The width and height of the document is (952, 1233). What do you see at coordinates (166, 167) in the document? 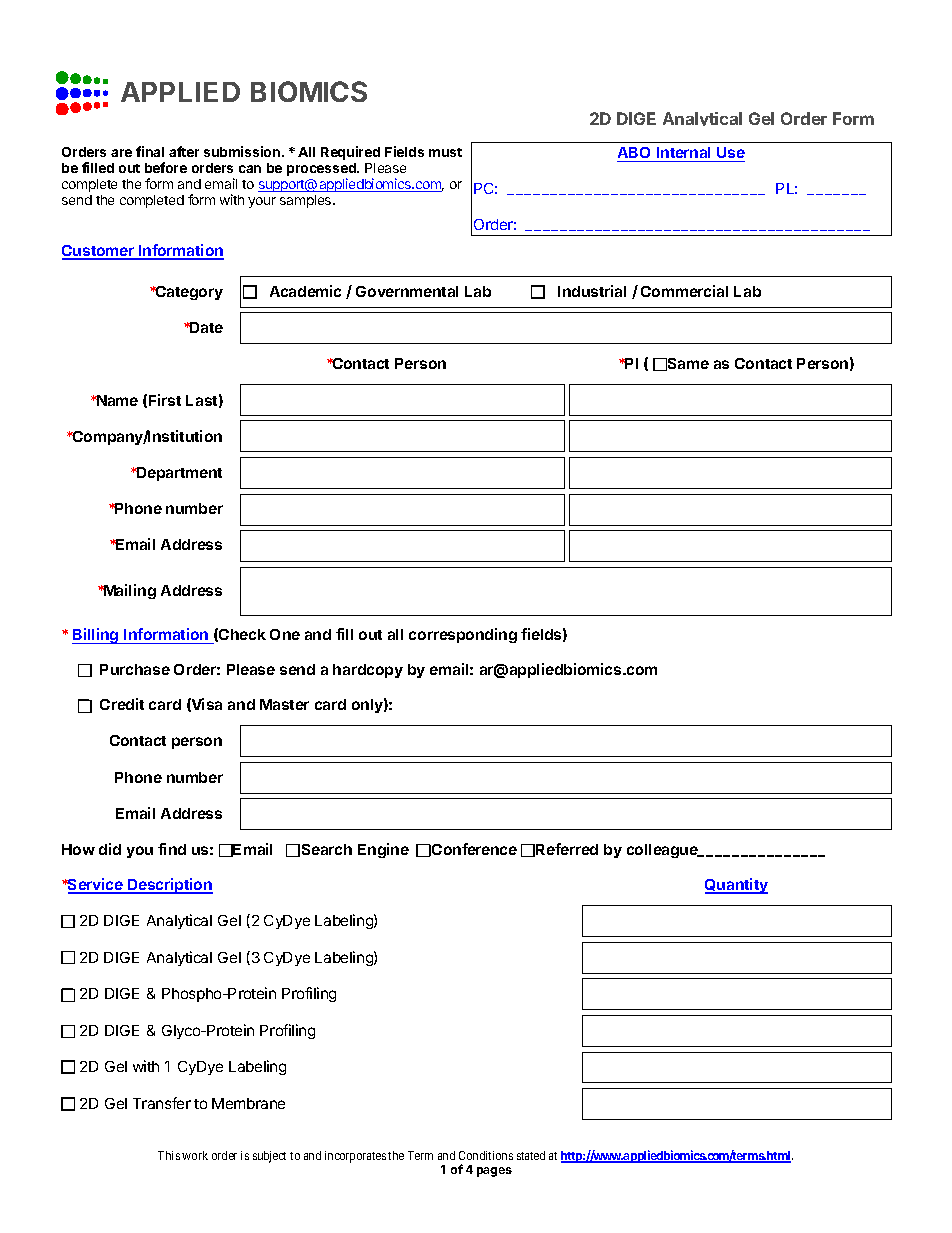
I see `before` at bounding box center [166, 167].
